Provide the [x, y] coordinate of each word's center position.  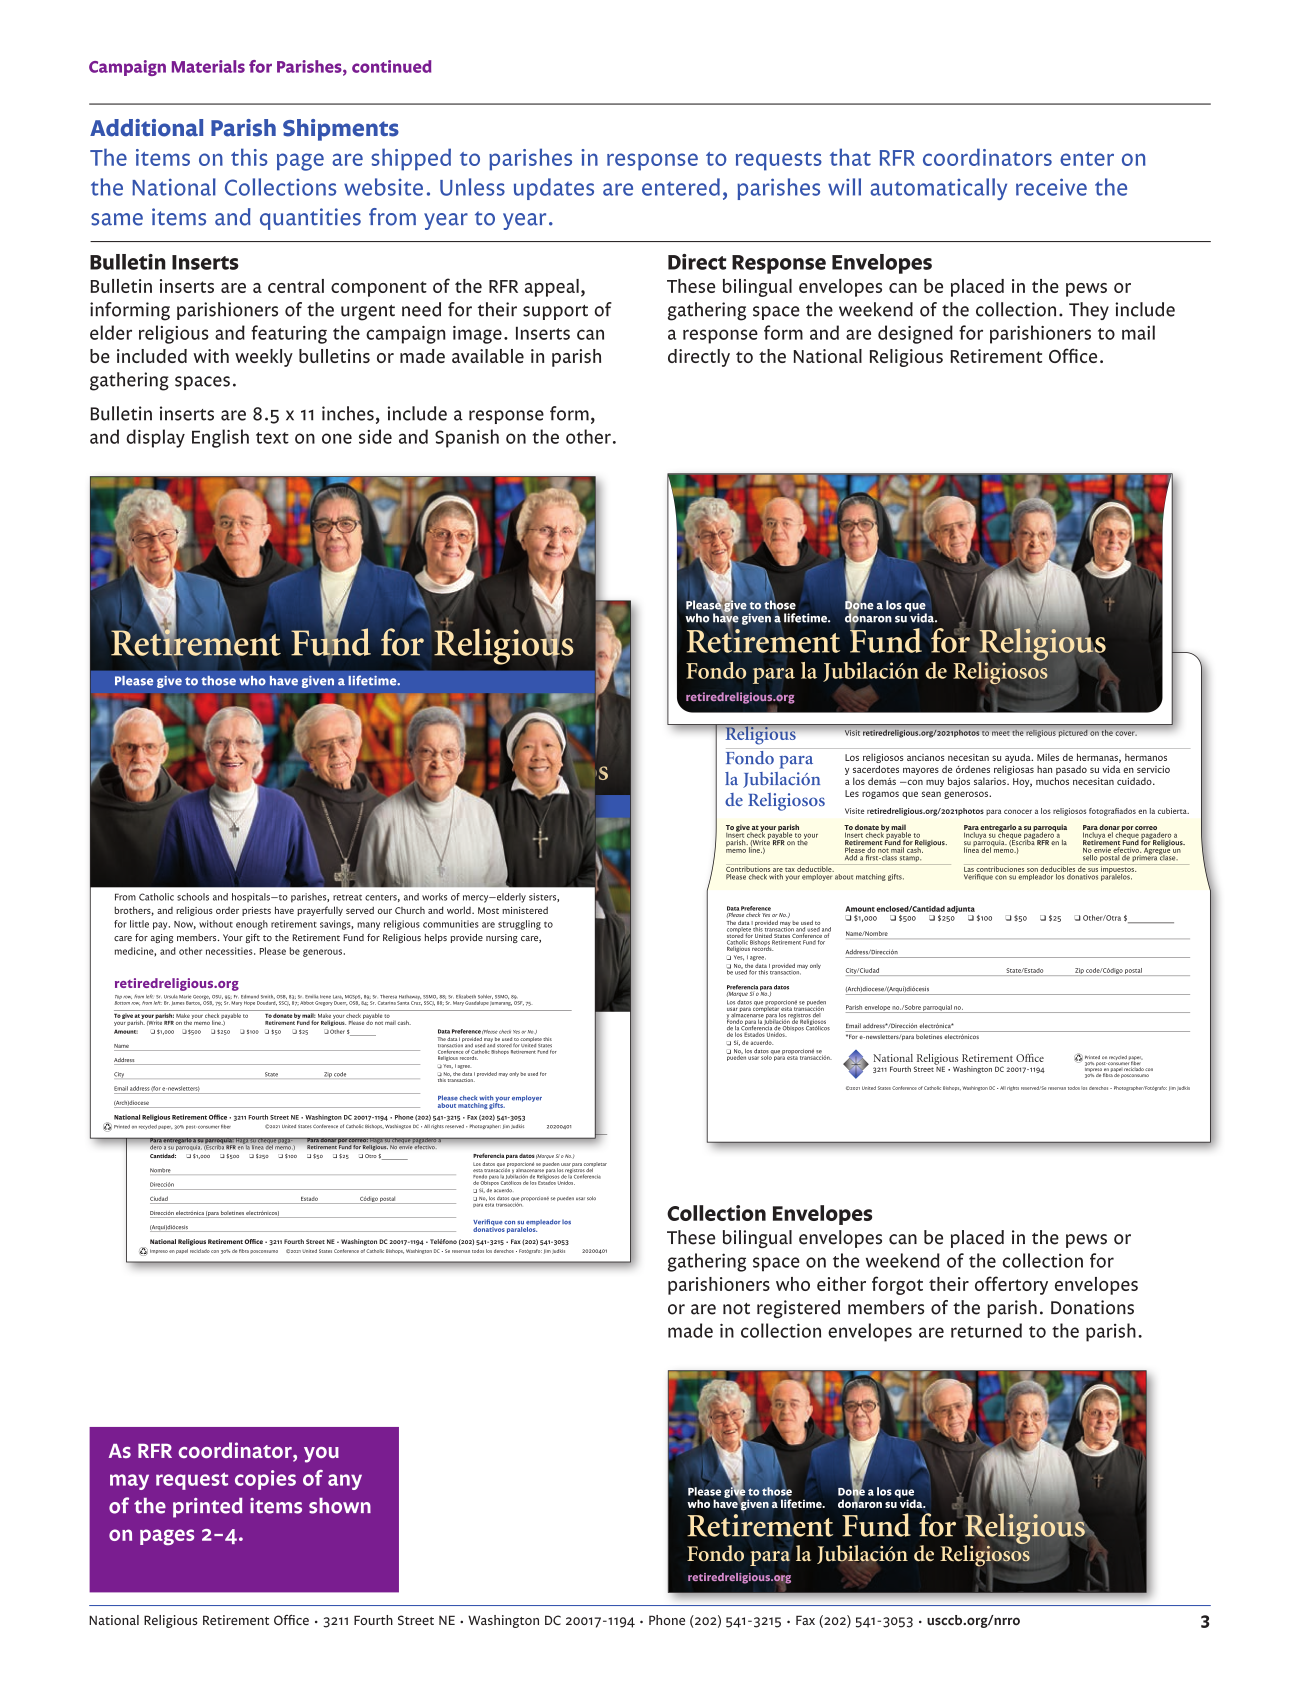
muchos [1052, 781]
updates [554, 189]
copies [265, 1480]
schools [193, 897]
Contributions [749, 868]
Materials [208, 66]
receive [1051, 187]
